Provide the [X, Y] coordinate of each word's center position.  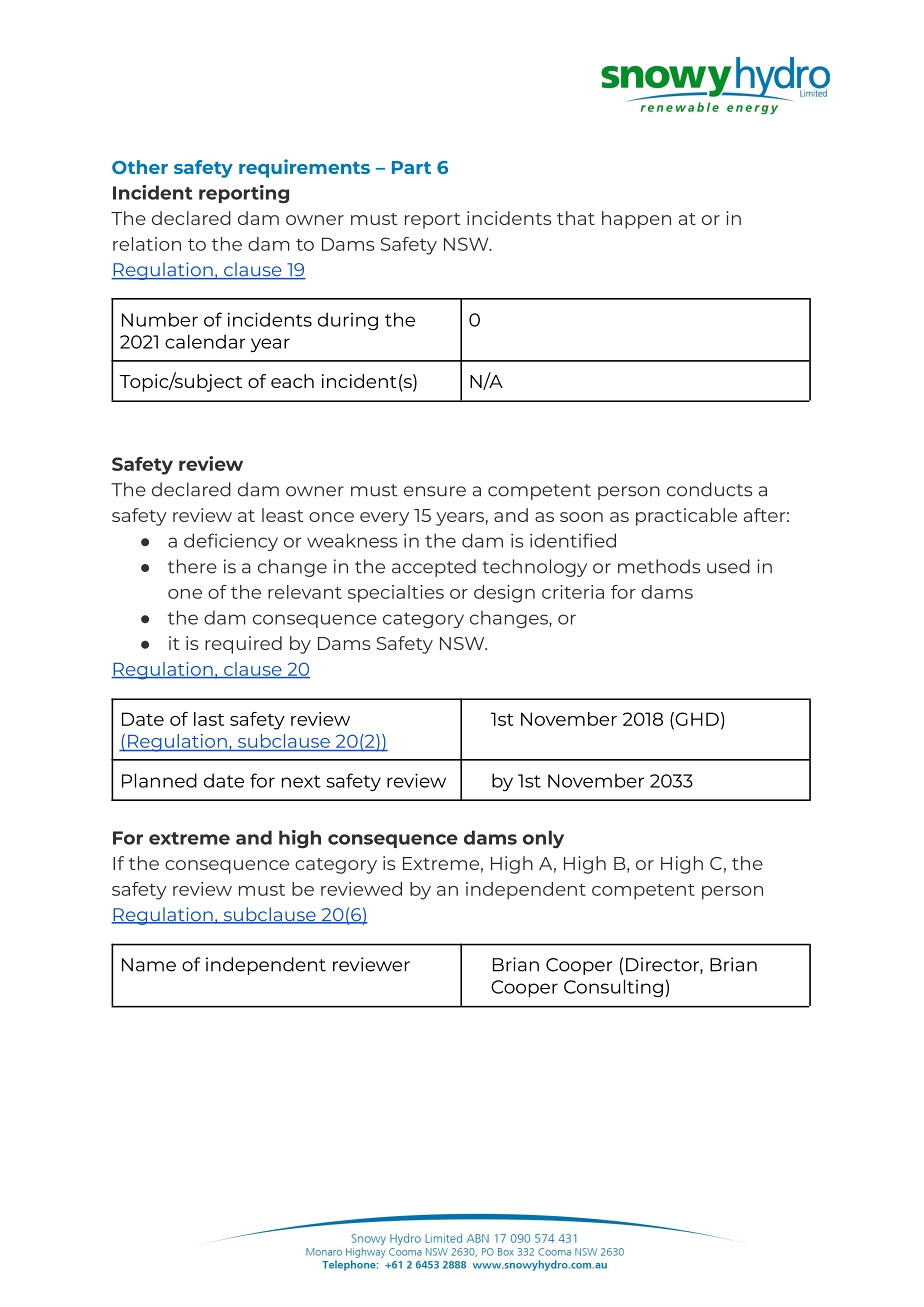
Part [411, 167]
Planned [159, 780]
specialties [396, 594]
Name [149, 965]
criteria [573, 592]
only [543, 839]
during [348, 321]
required [243, 645]
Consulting [613, 988]
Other [140, 167]
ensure [435, 491]
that [576, 218]
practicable [686, 517]
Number [160, 319]
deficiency [231, 542]
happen [636, 220]
